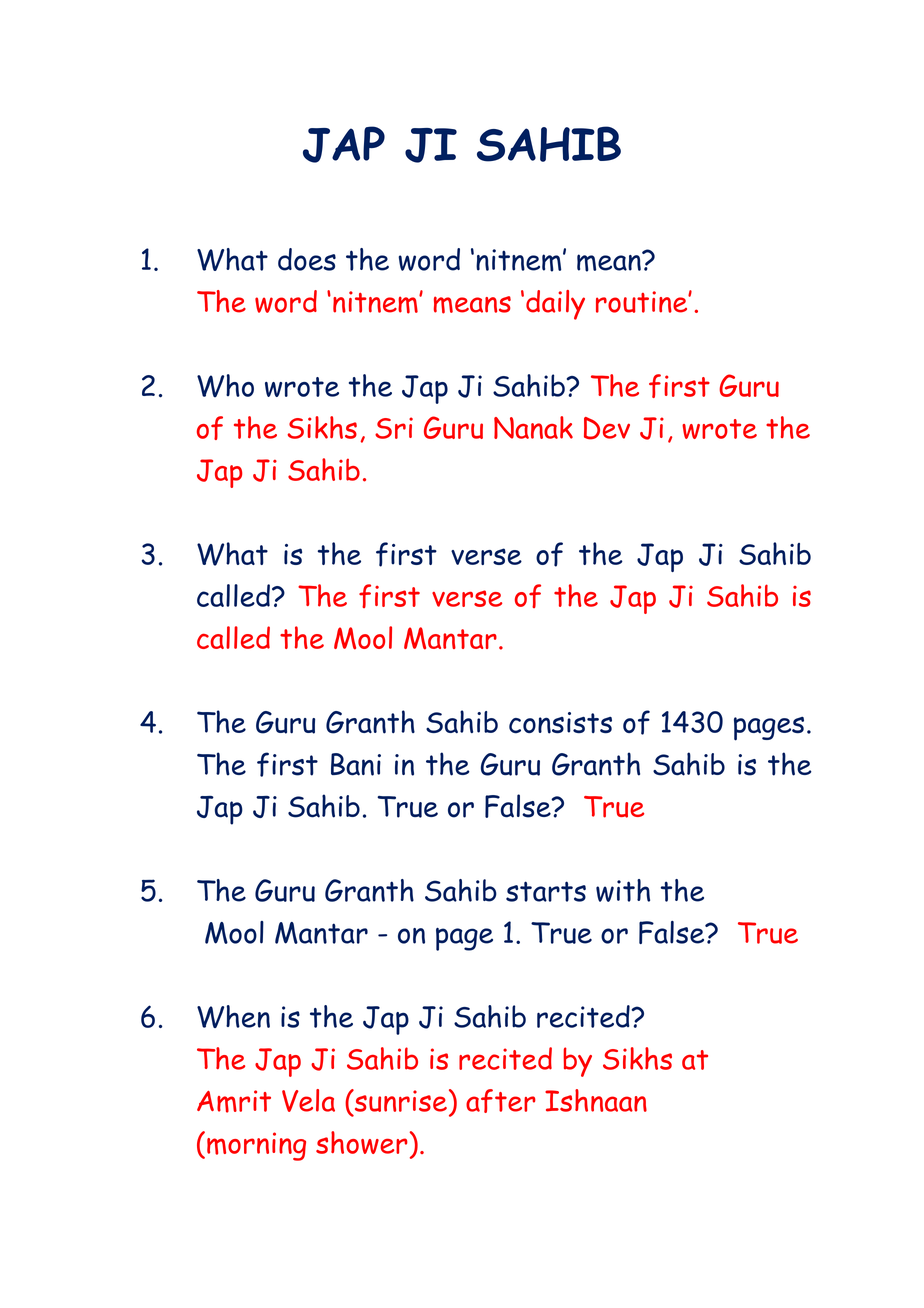  I want to click on does, so click(307, 259).
